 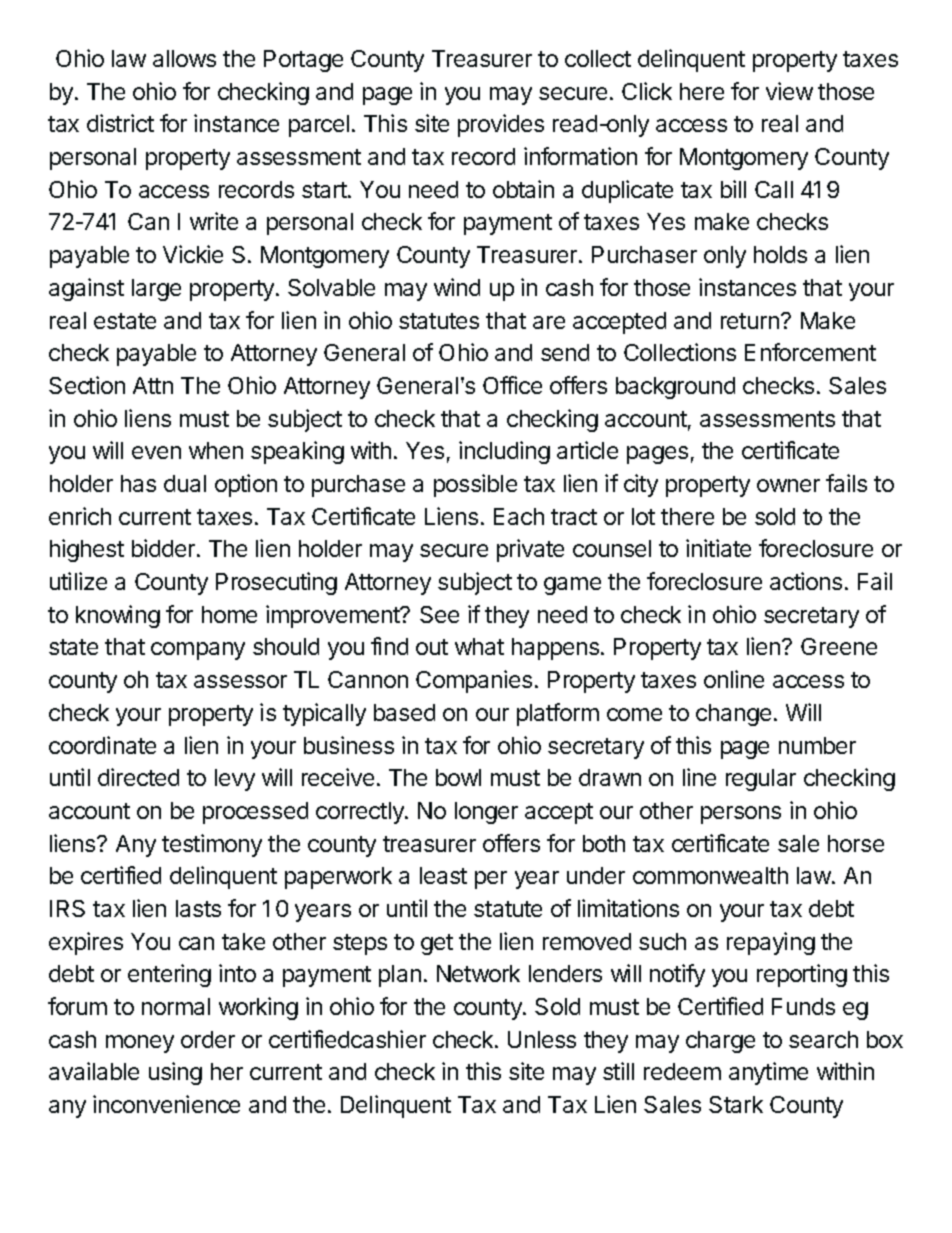 I want to click on allows, so click(x=184, y=58).
